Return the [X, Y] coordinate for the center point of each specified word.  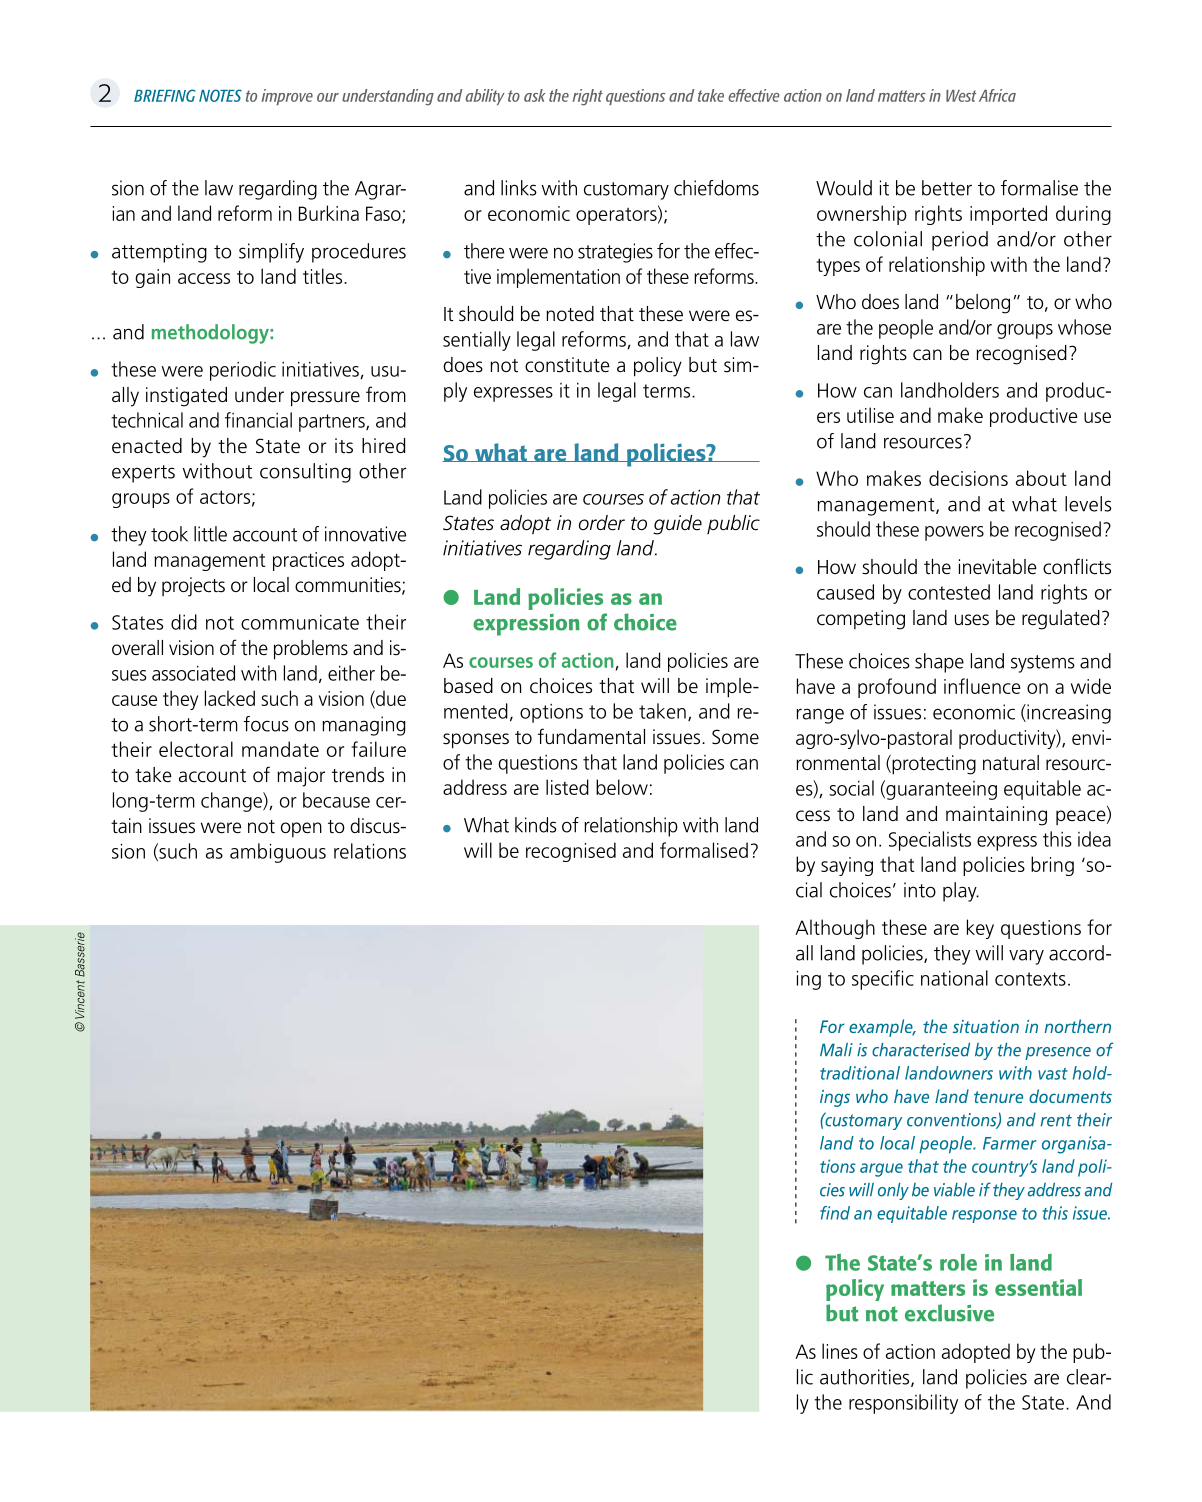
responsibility [903, 1404]
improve [287, 97]
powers [954, 533]
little [210, 534]
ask [534, 95]
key [980, 929]
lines [840, 1351]
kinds [536, 825]
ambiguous [278, 853]
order [602, 523]
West [961, 96]
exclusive [949, 1313]
